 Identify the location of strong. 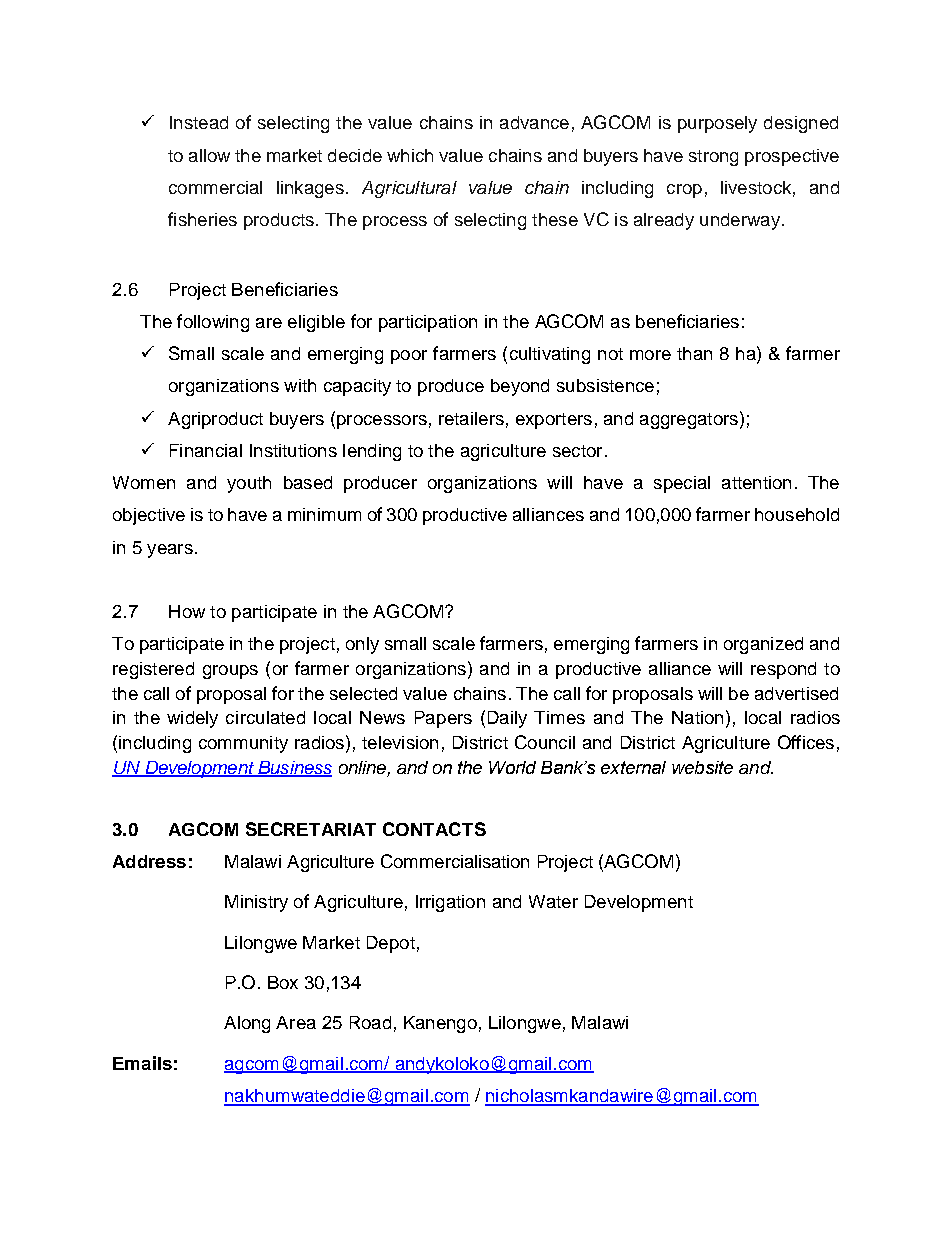
(713, 158).
